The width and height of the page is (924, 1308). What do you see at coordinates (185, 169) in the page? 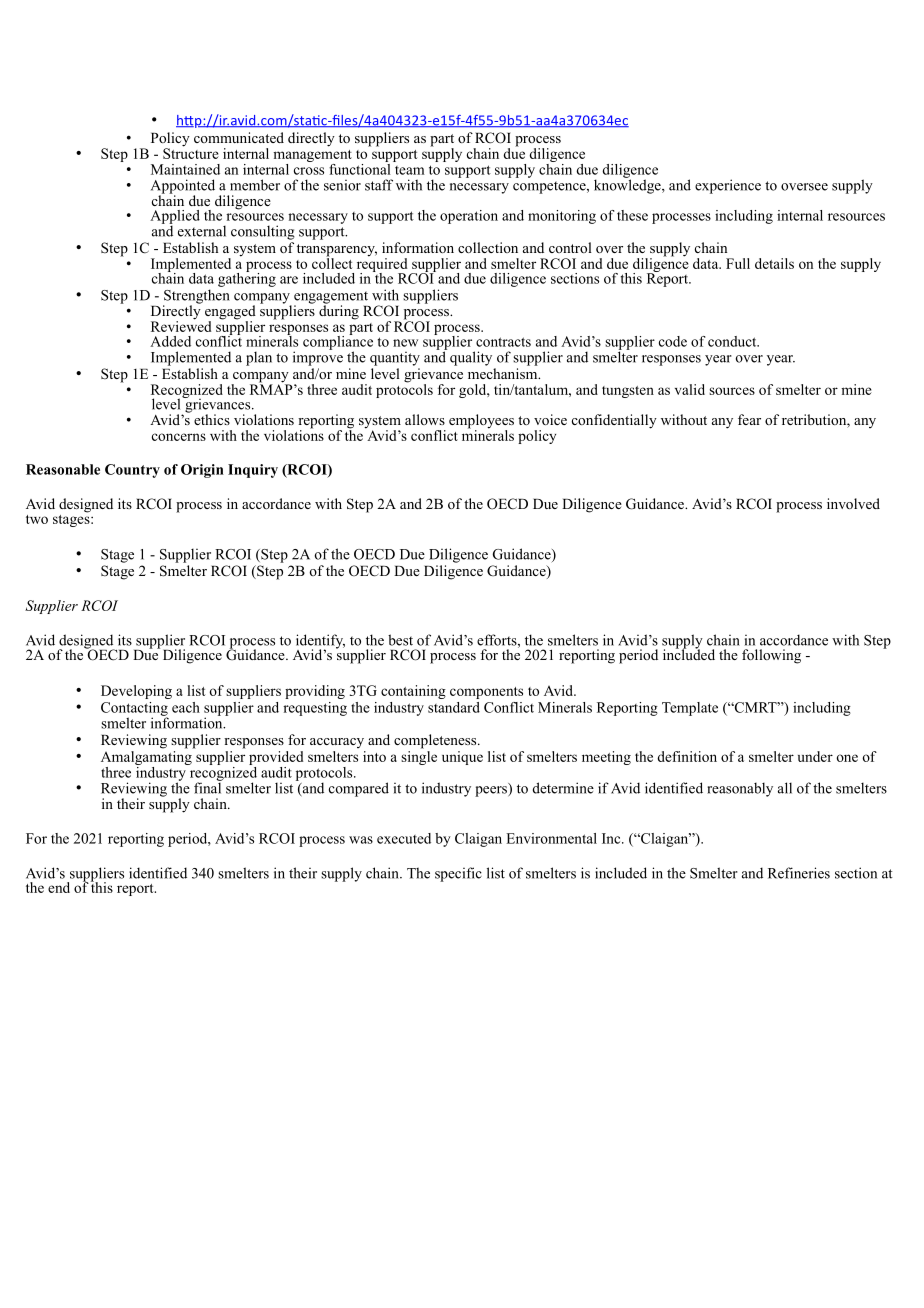
I see `Maintained` at bounding box center [185, 169].
